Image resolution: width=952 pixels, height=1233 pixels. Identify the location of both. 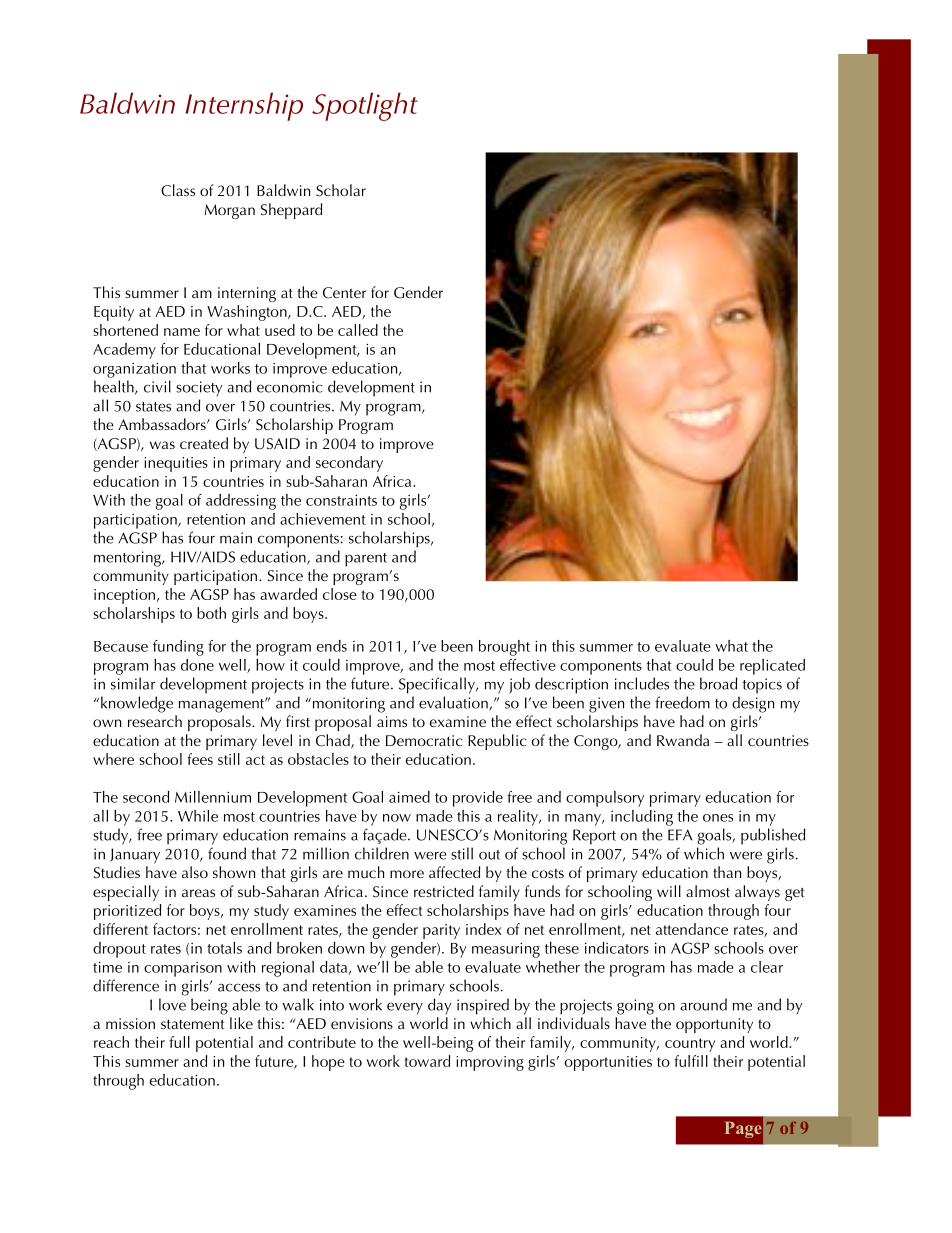
(211, 613).
